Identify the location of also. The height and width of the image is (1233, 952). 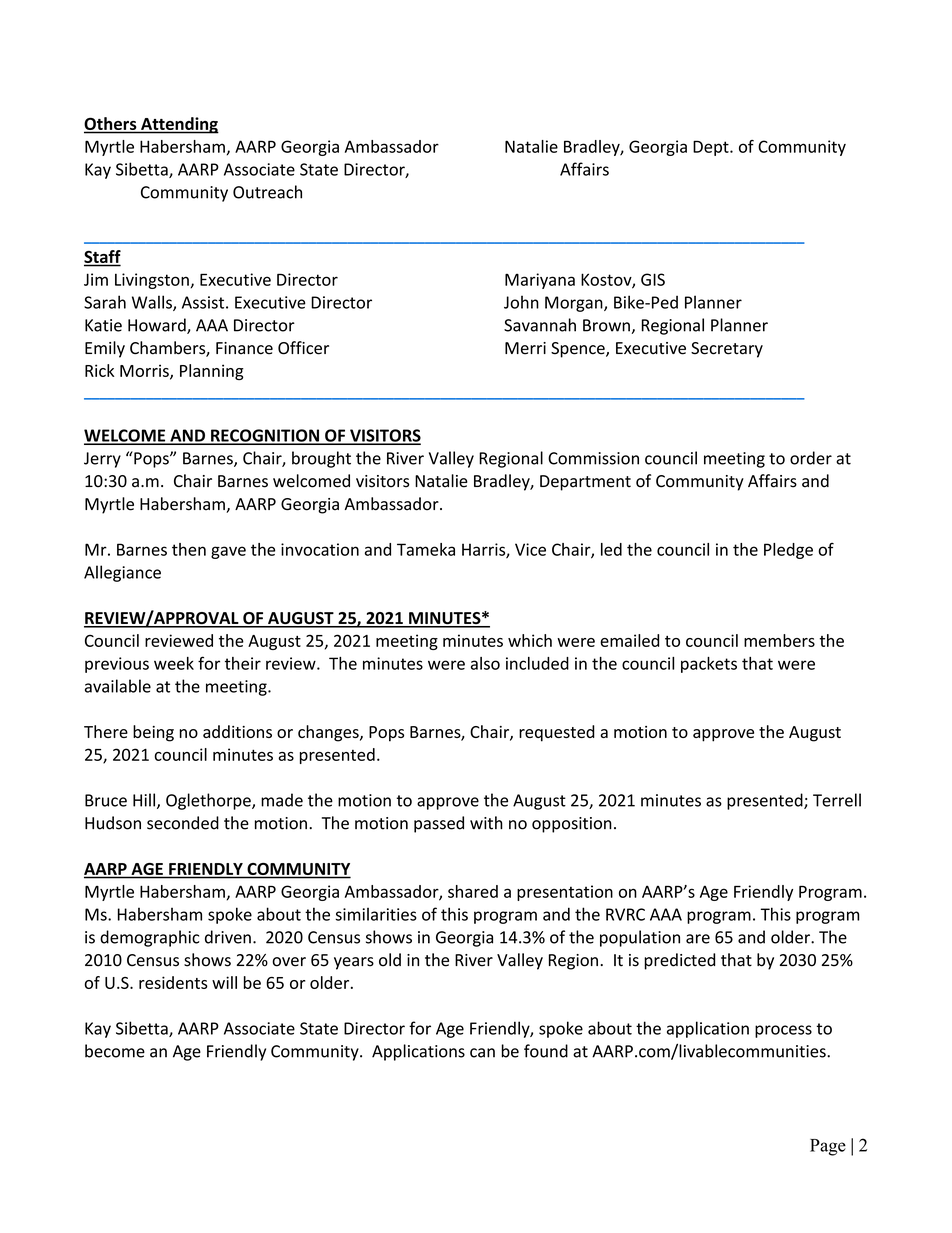
(485, 663).
